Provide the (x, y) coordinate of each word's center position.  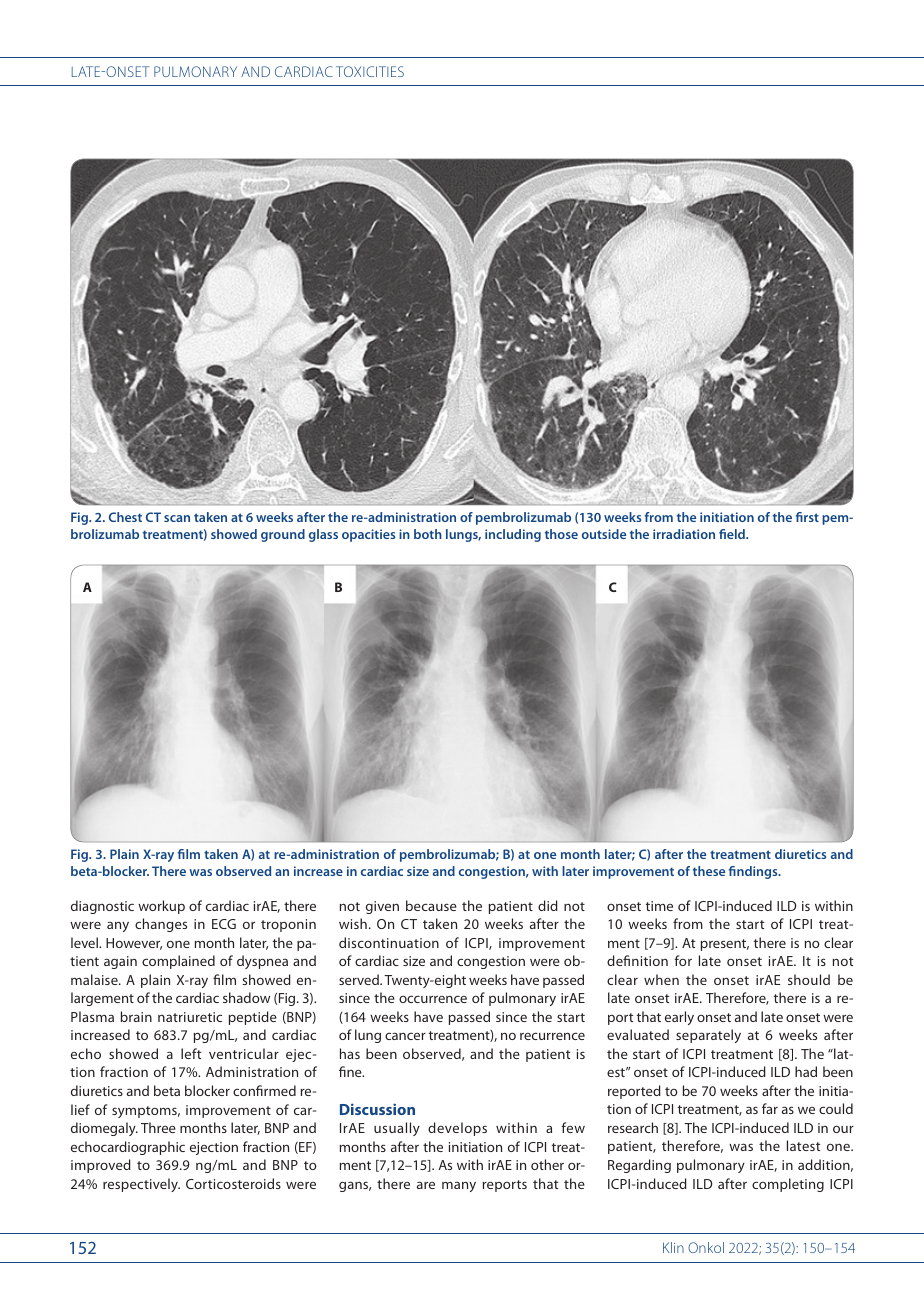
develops (457, 1129)
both (428, 534)
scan (177, 518)
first (807, 517)
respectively (141, 1185)
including (513, 535)
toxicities (370, 71)
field (733, 534)
